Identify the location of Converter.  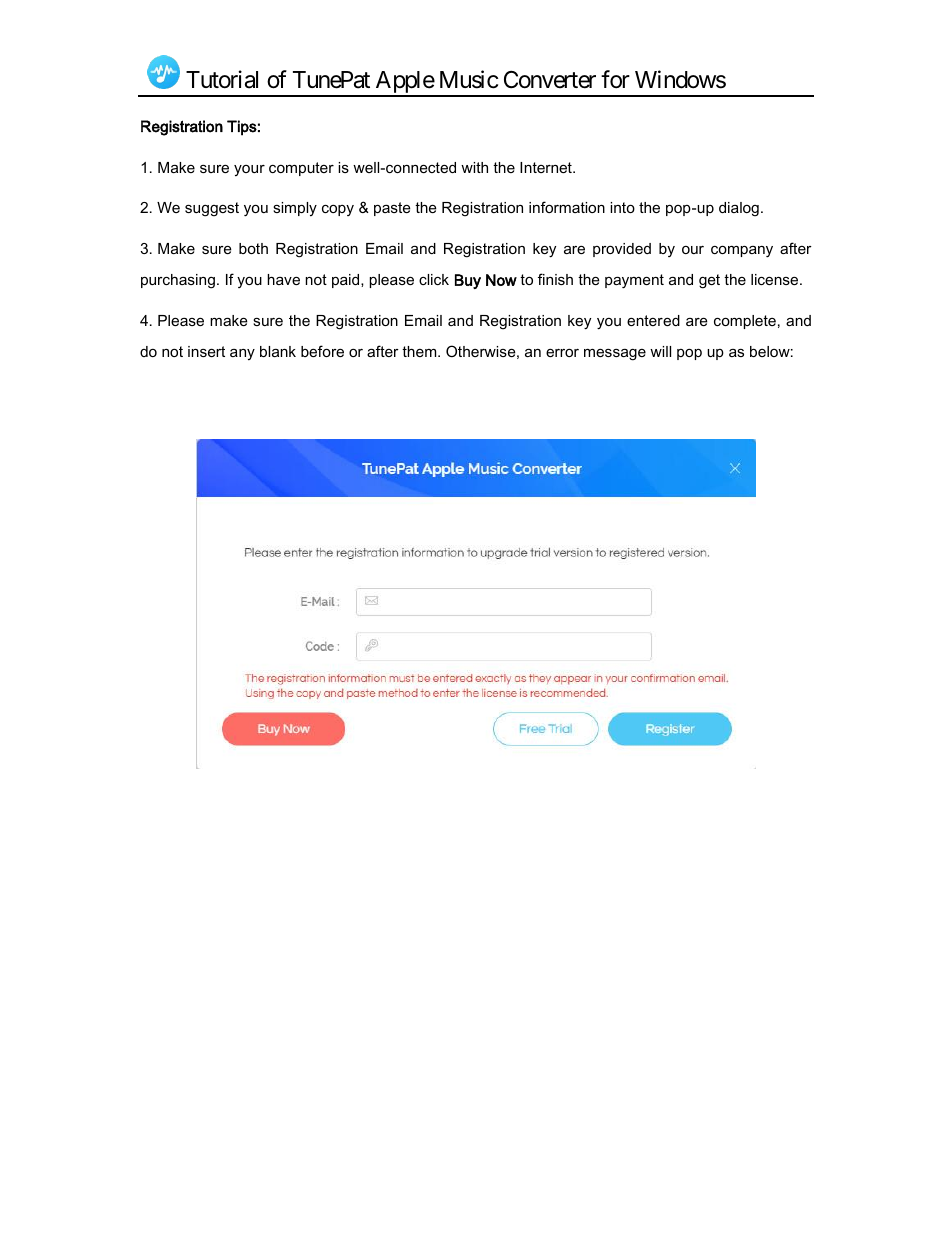
(550, 80).
